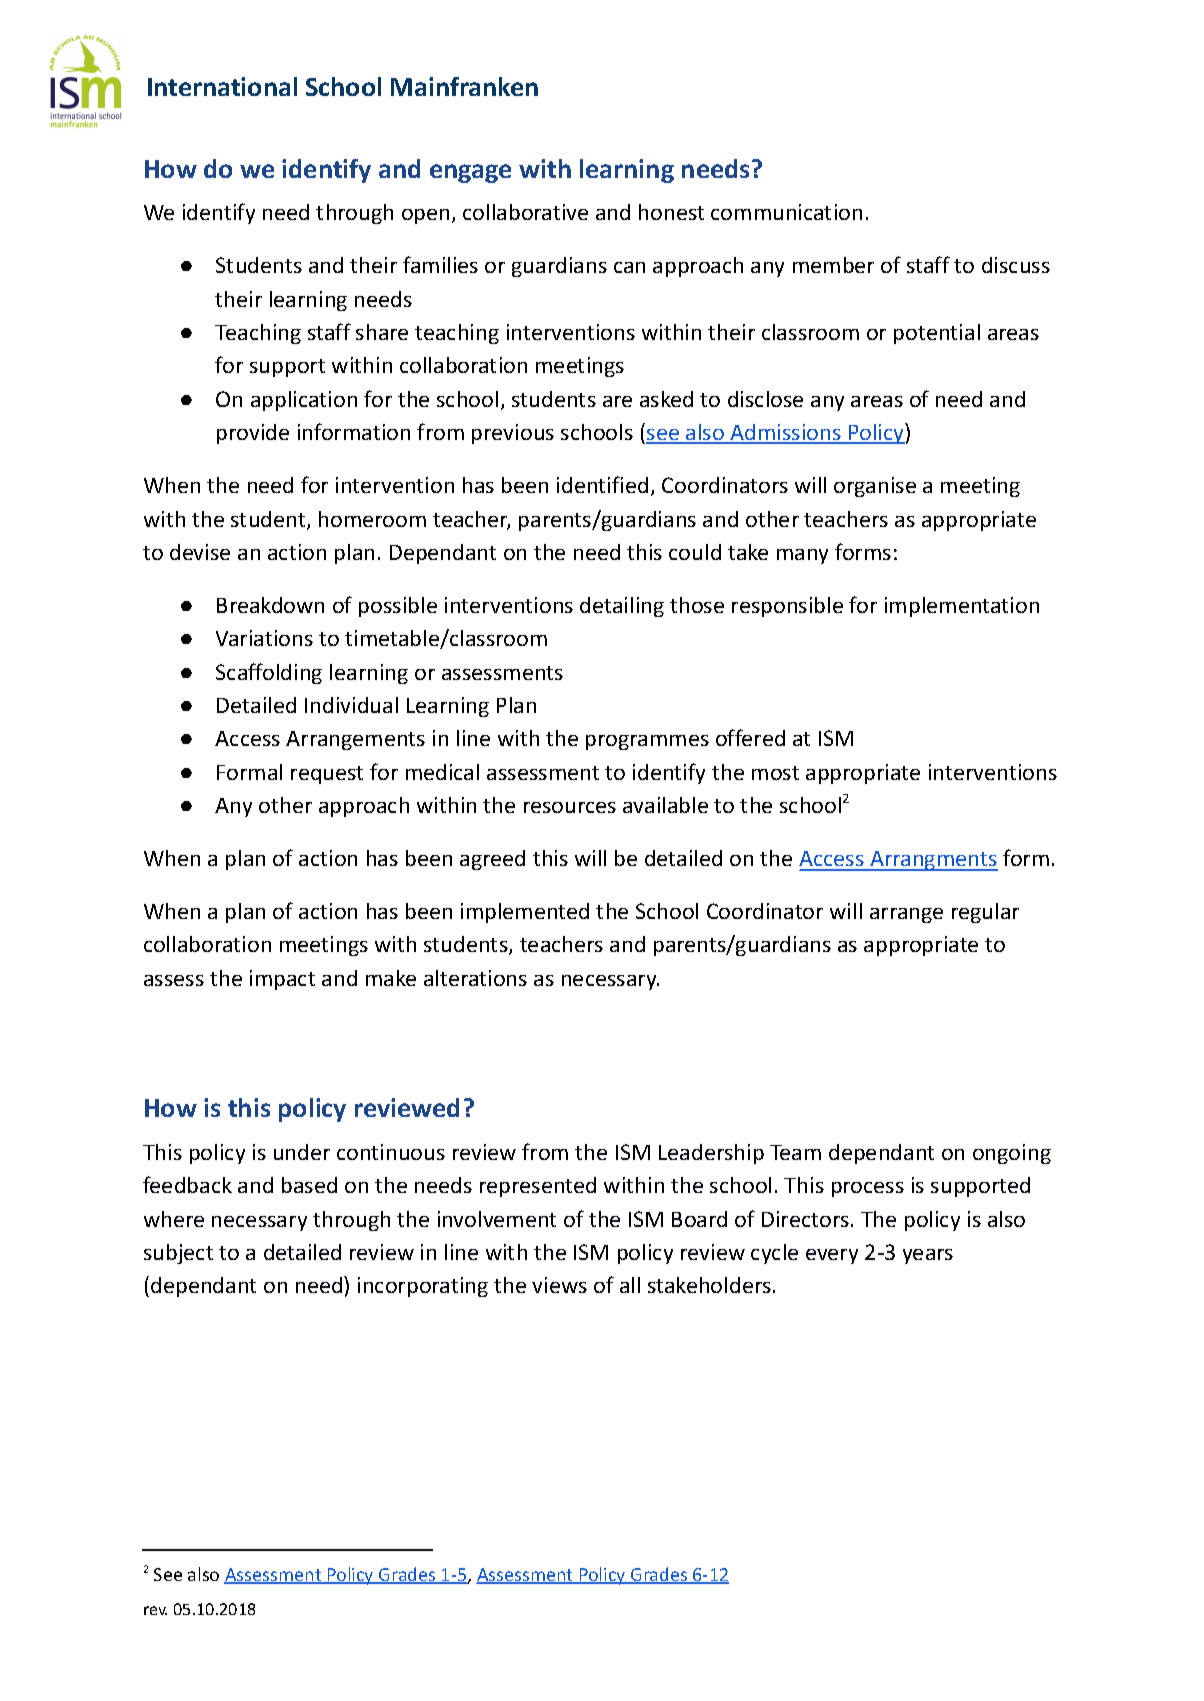 The image size is (1204, 1701). What do you see at coordinates (222, 86) in the document?
I see `International` at bounding box center [222, 86].
